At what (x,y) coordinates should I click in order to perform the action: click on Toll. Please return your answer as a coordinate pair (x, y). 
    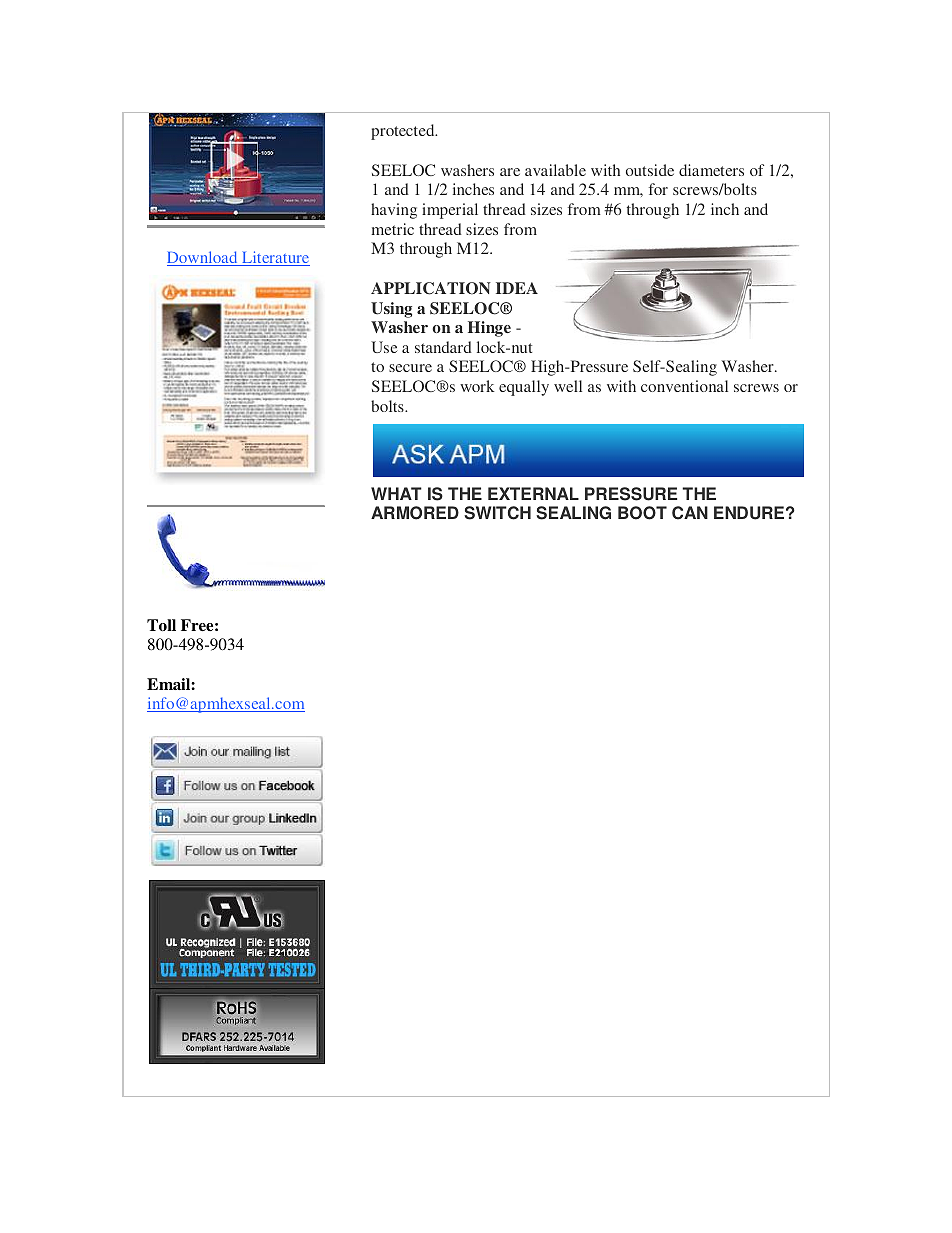
    Looking at the image, I should click on (161, 625).
